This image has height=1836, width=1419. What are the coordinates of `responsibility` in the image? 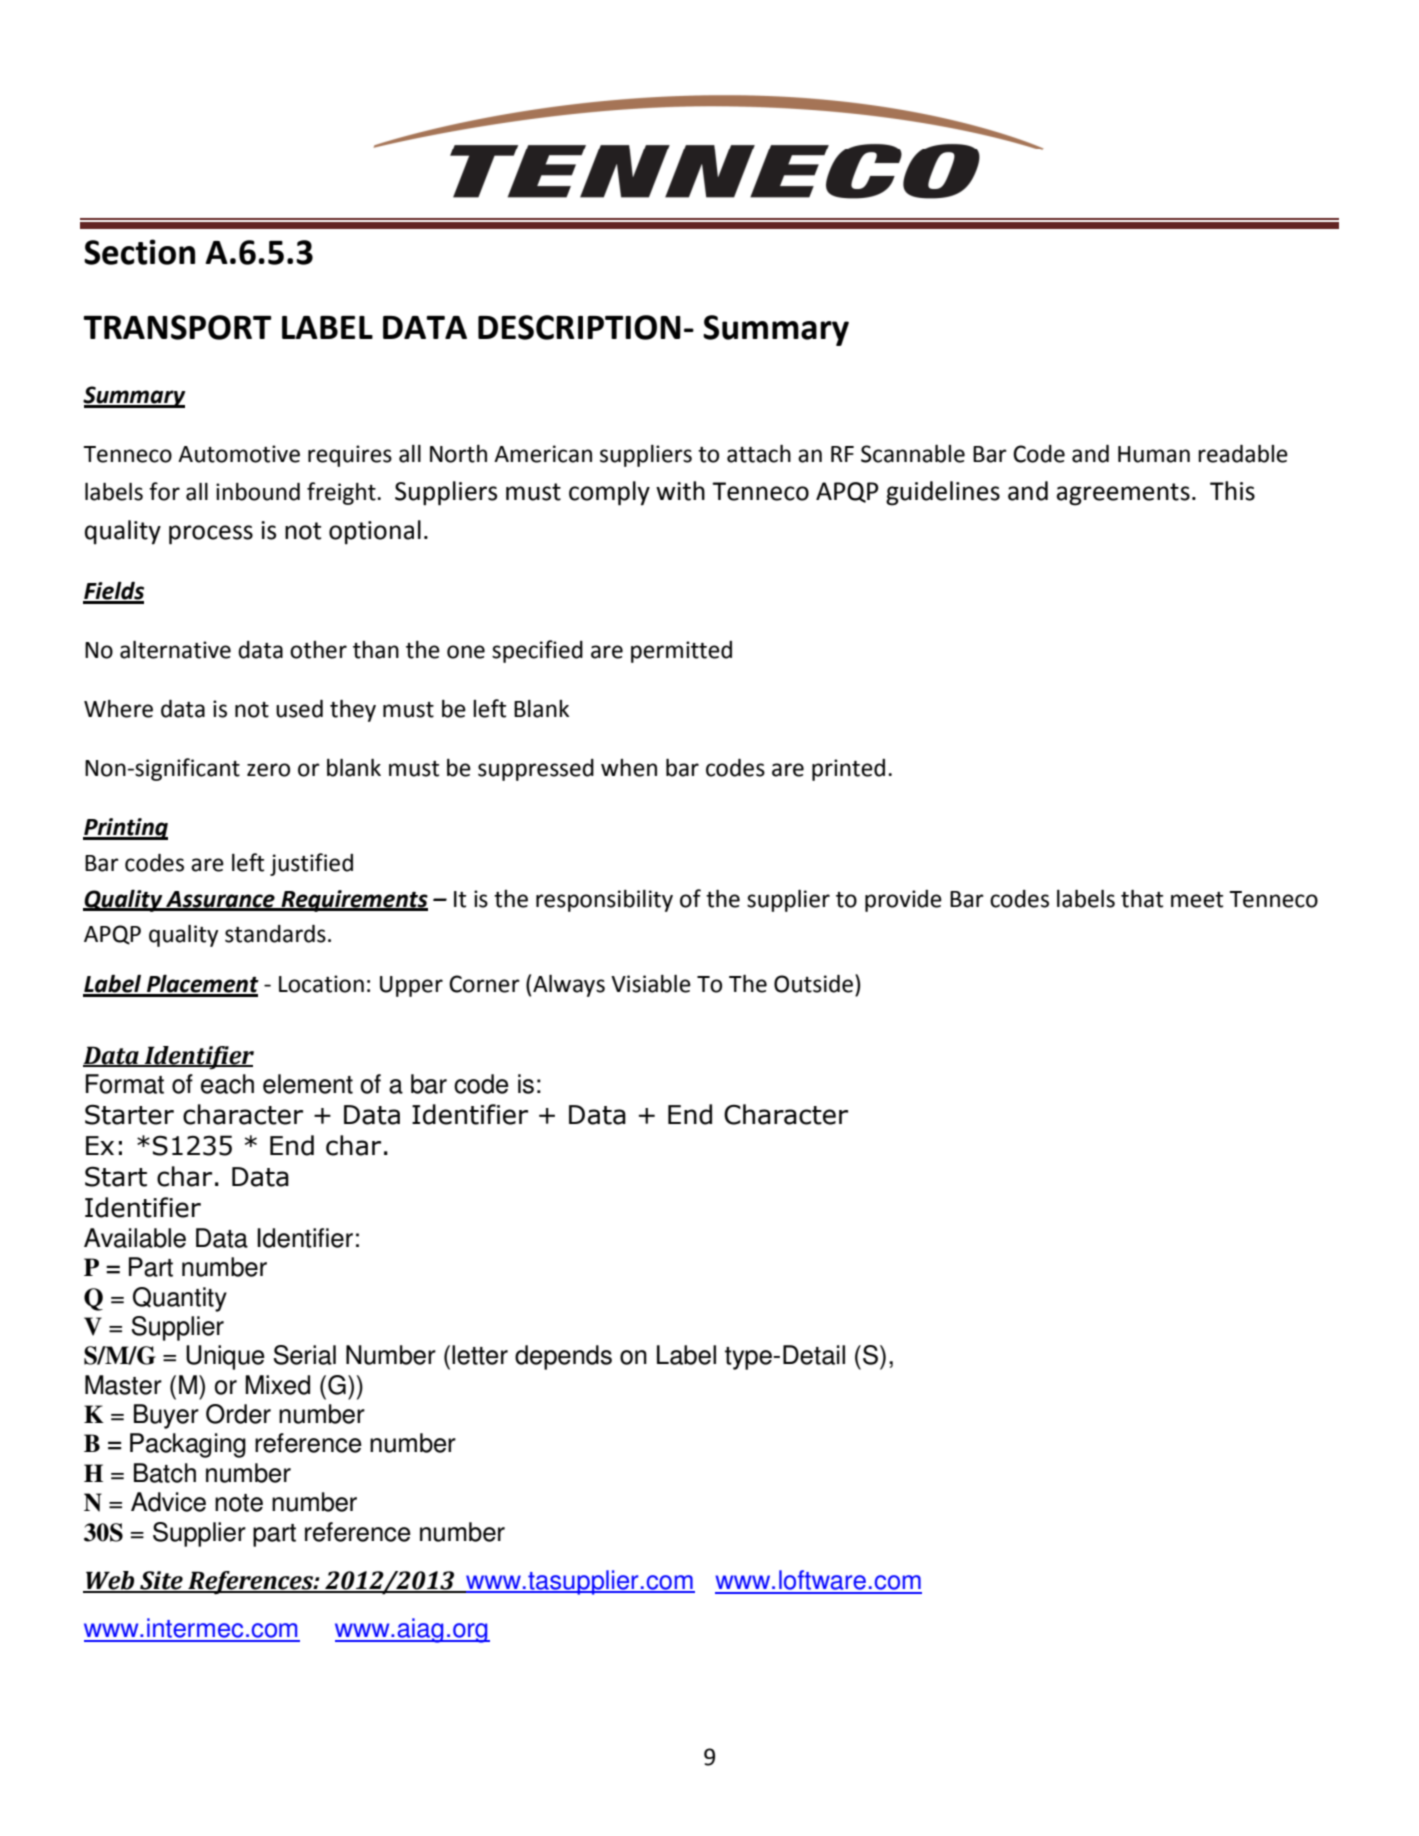 It's located at (604, 901).
